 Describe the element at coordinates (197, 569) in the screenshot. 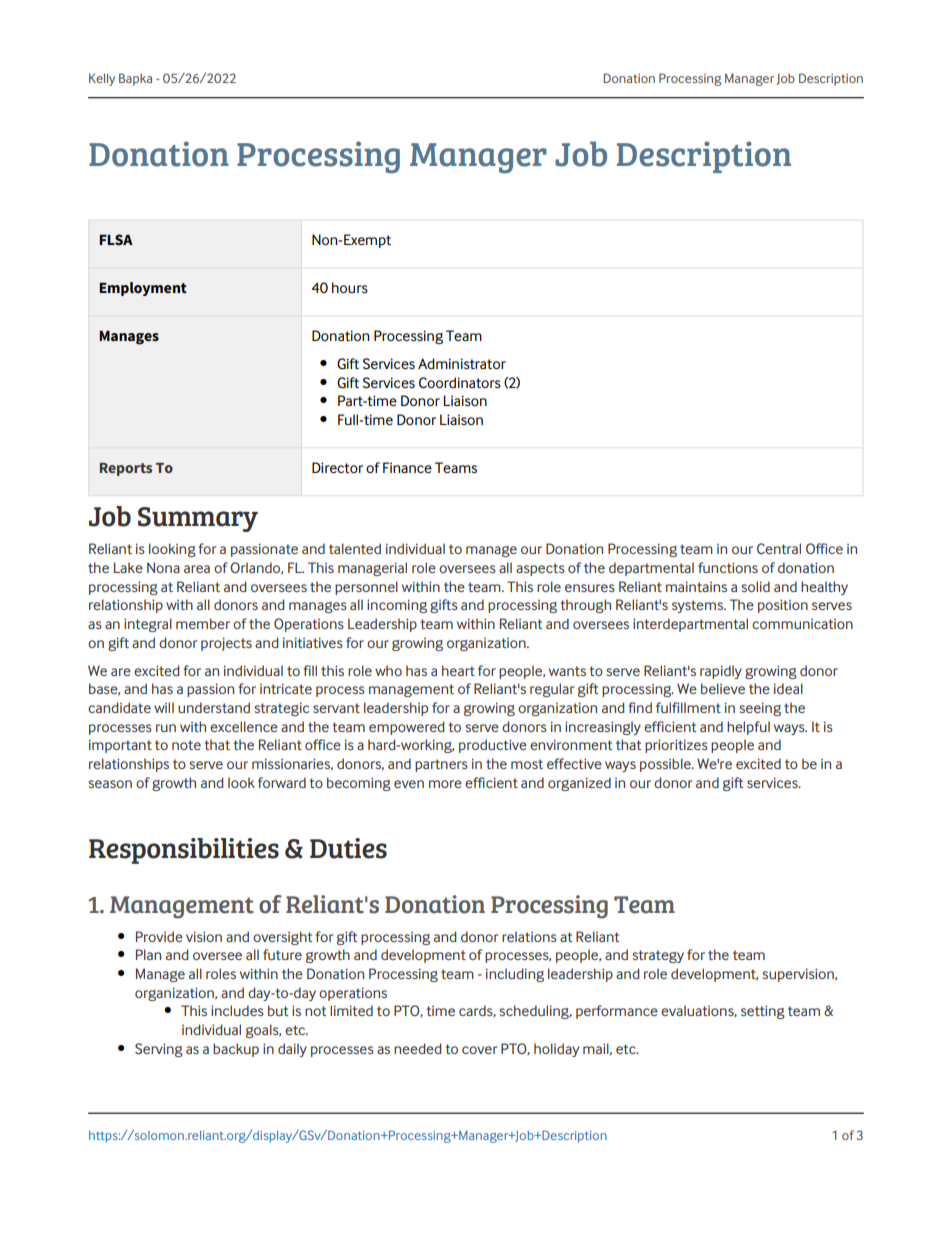

I see `area` at that location.
